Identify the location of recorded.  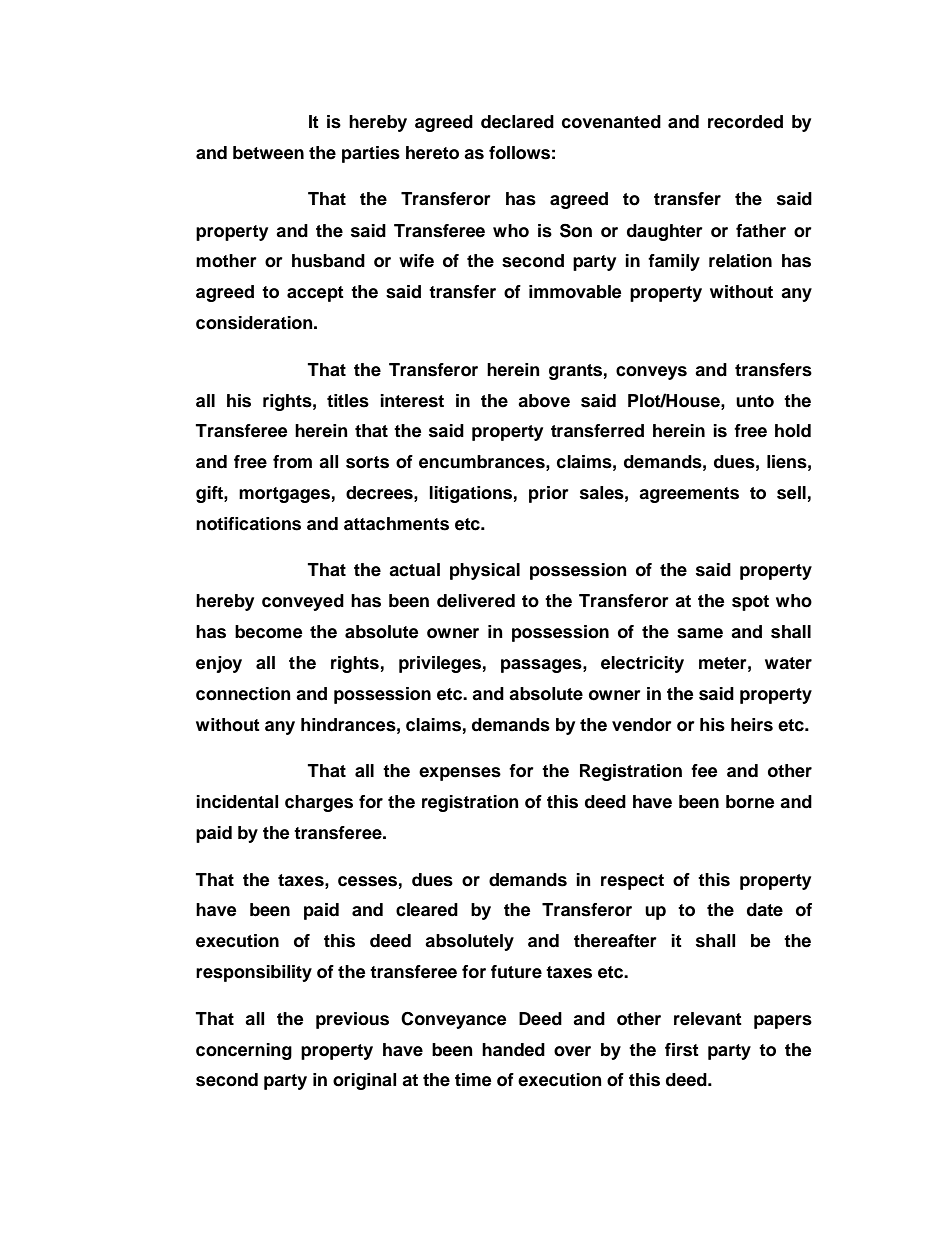
(745, 122).
